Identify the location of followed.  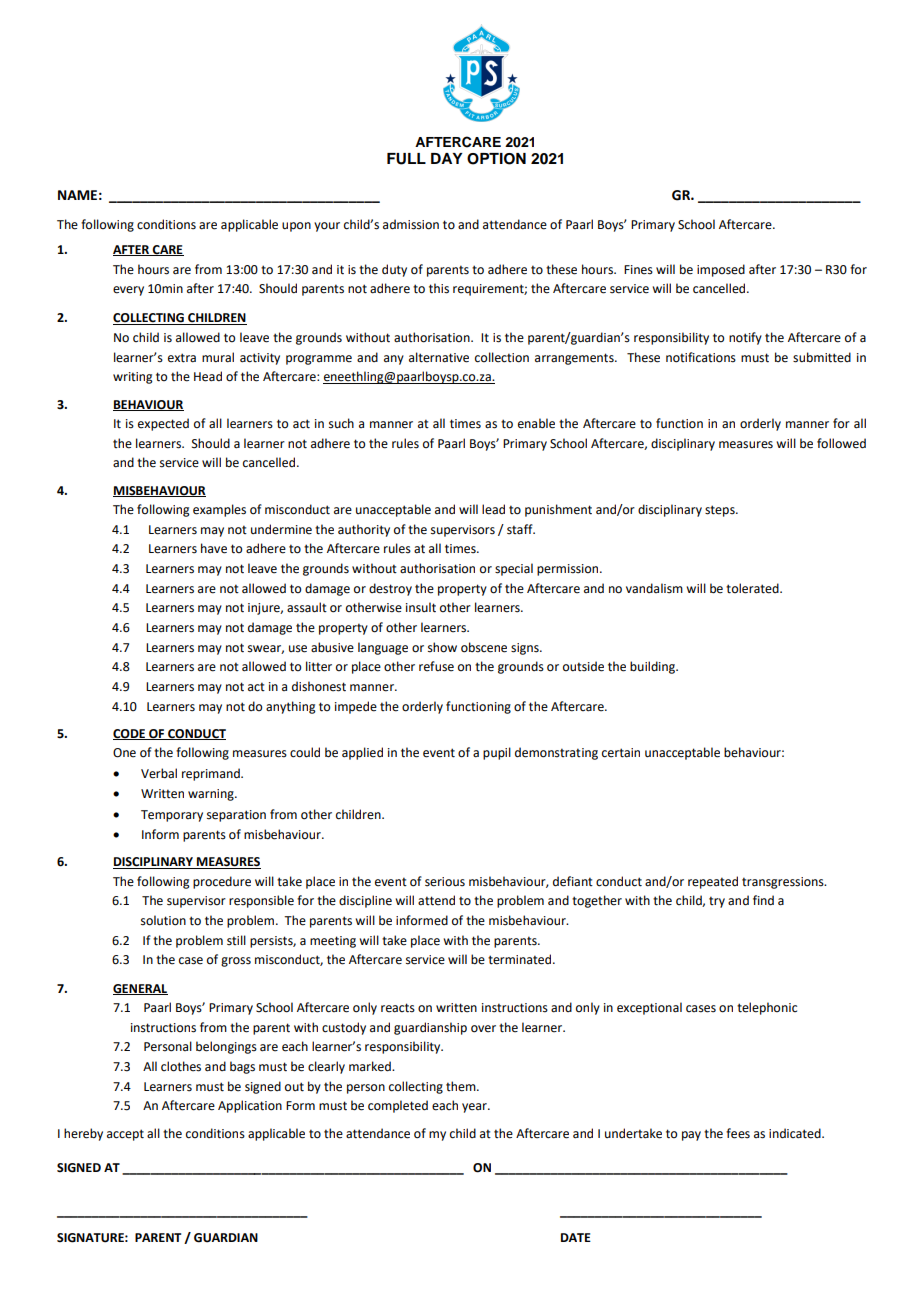
(841, 443).
